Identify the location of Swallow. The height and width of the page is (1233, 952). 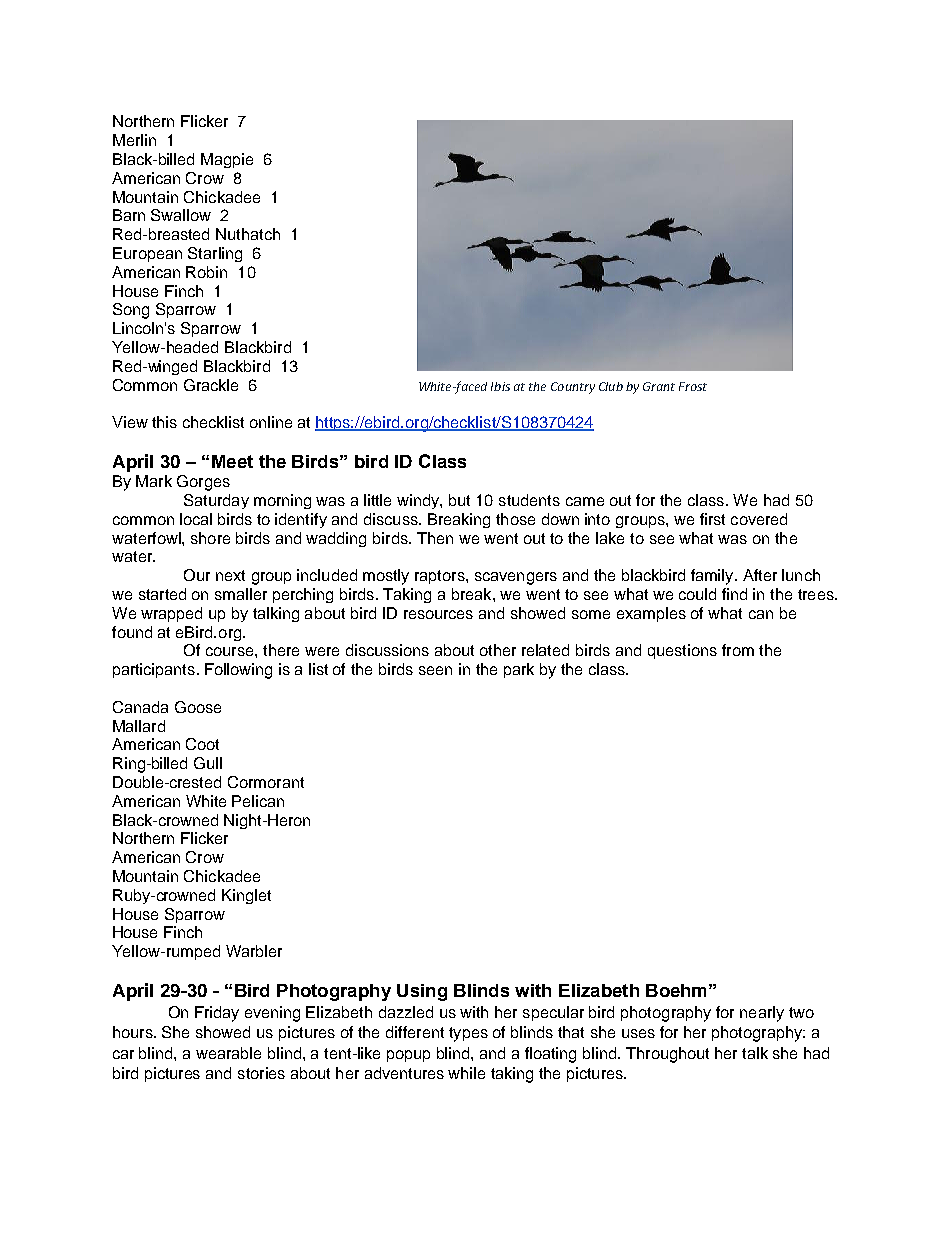
(181, 215).
